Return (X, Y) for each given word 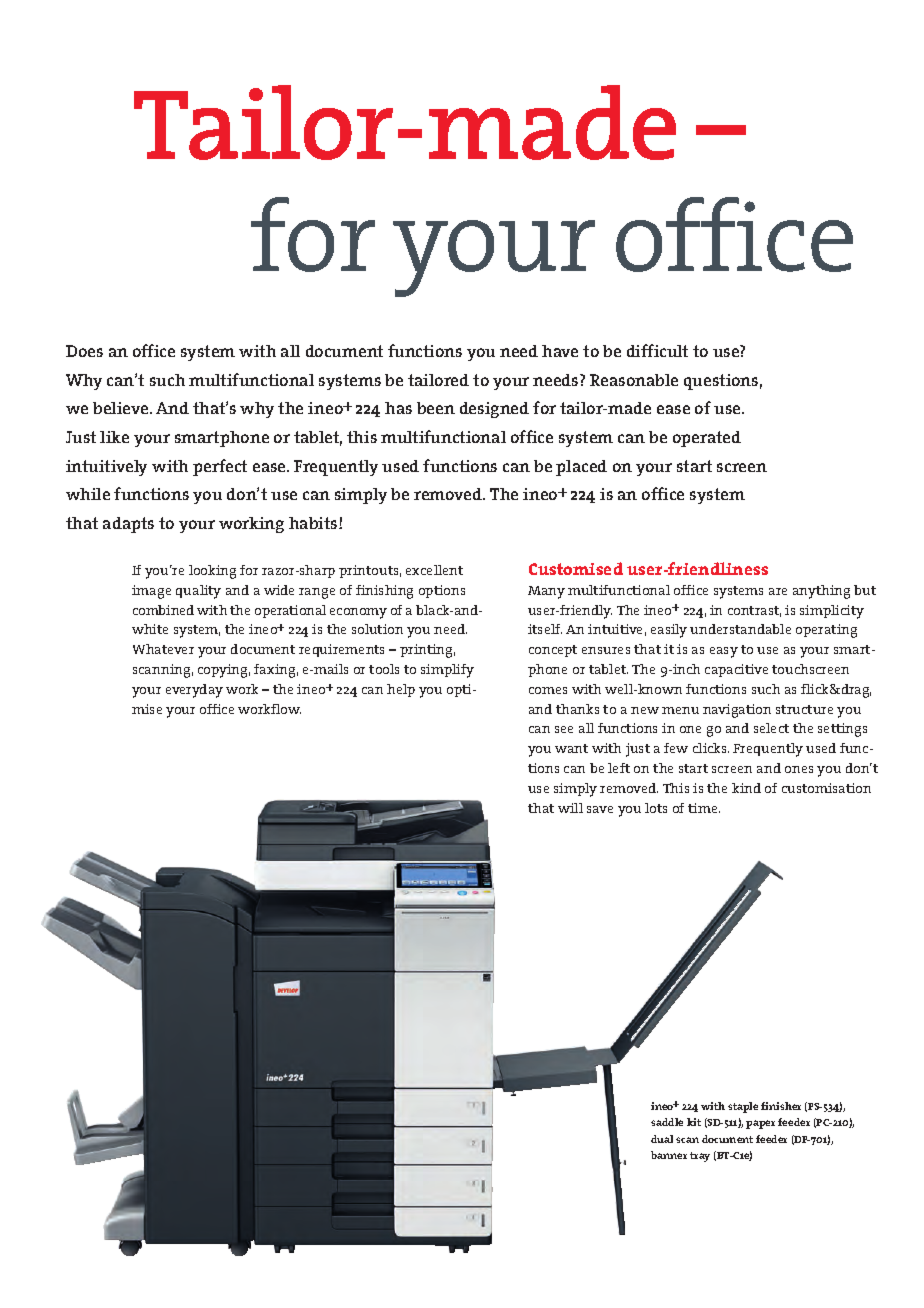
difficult (657, 350)
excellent (434, 570)
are (778, 591)
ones (799, 769)
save (600, 809)
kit (694, 1122)
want (571, 748)
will (570, 808)
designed (494, 410)
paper (760, 1124)
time (704, 808)
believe (122, 408)
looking (212, 572)
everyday (194, 691)
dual (662, 1139)
